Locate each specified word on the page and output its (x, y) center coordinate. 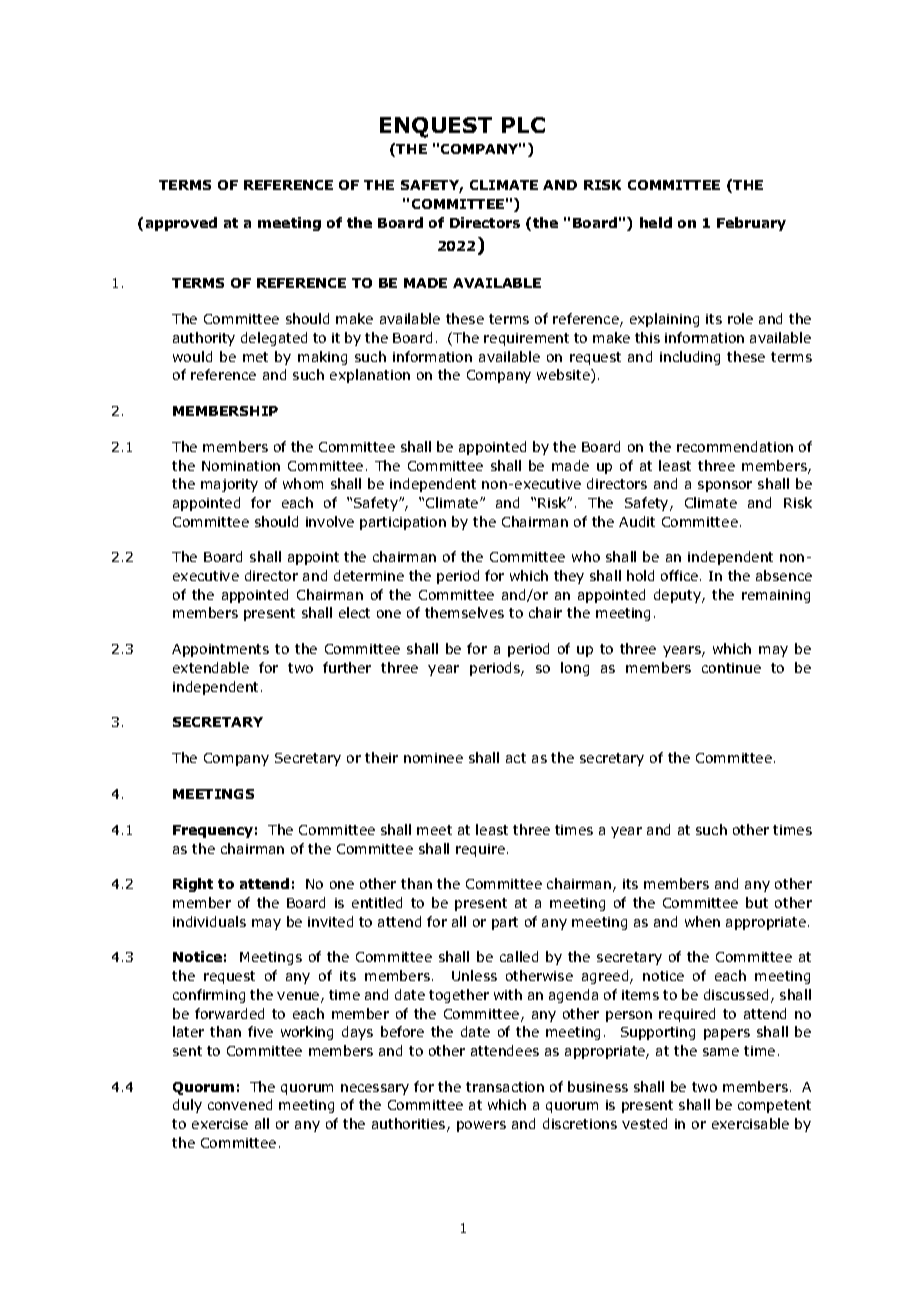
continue (731, 668)
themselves (464, 612)
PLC (523, 125)
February (751, 224)
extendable (211, 667)
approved (181, 224)
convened (240, 1104)
